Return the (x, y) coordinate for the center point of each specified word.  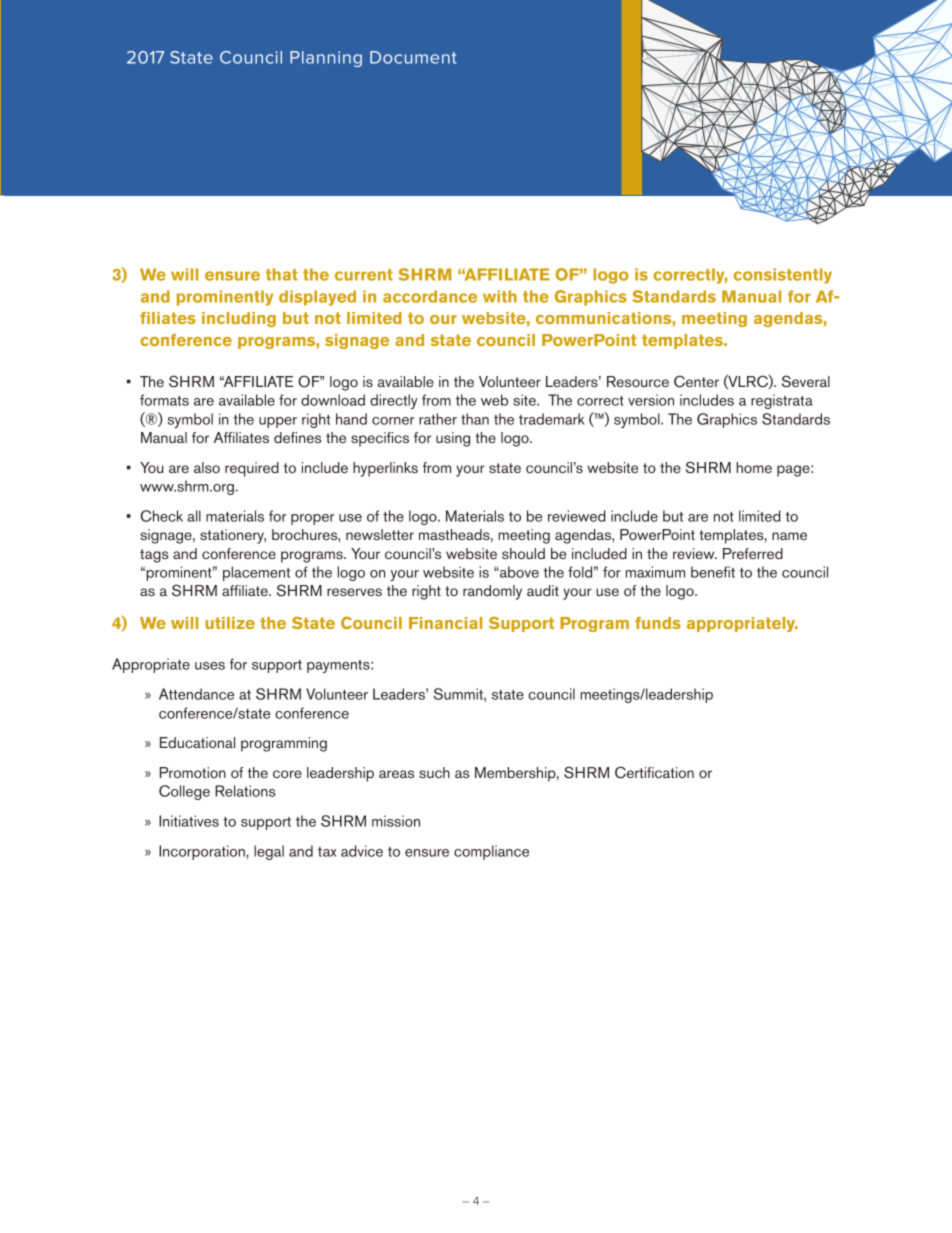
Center (696, 381)
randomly (492, 592)
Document (413, 57)
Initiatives (189, 821)
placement (256, 573)
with (500, 296)
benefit (713, 572)
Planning (326, 59)
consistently (783, 276)
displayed (317, 298)
